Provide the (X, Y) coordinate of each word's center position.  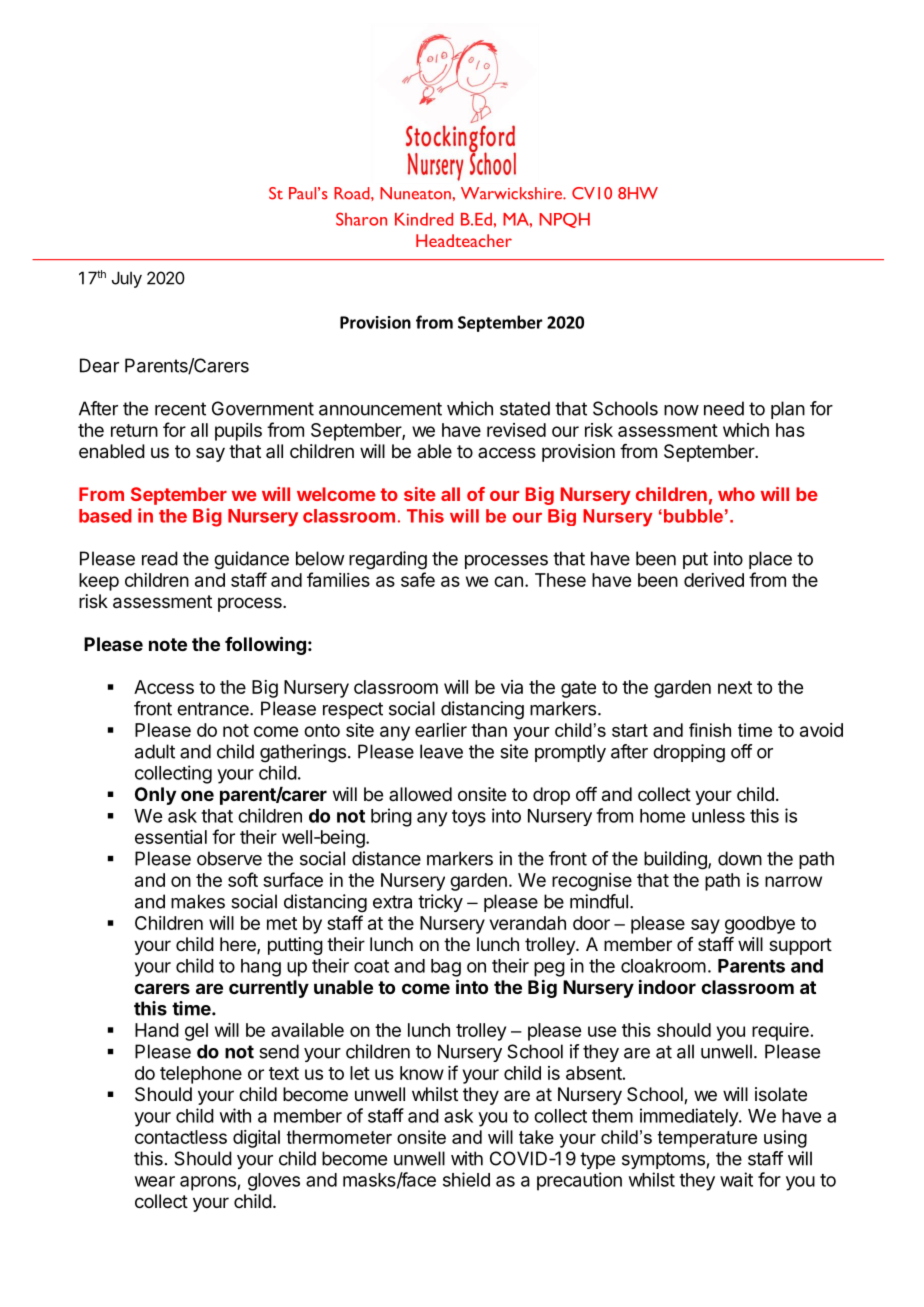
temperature (707, 1139)
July (127, 279)
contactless (181, 1137)
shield (466, 1179)
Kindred (424, 219)
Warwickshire (512, 193)
